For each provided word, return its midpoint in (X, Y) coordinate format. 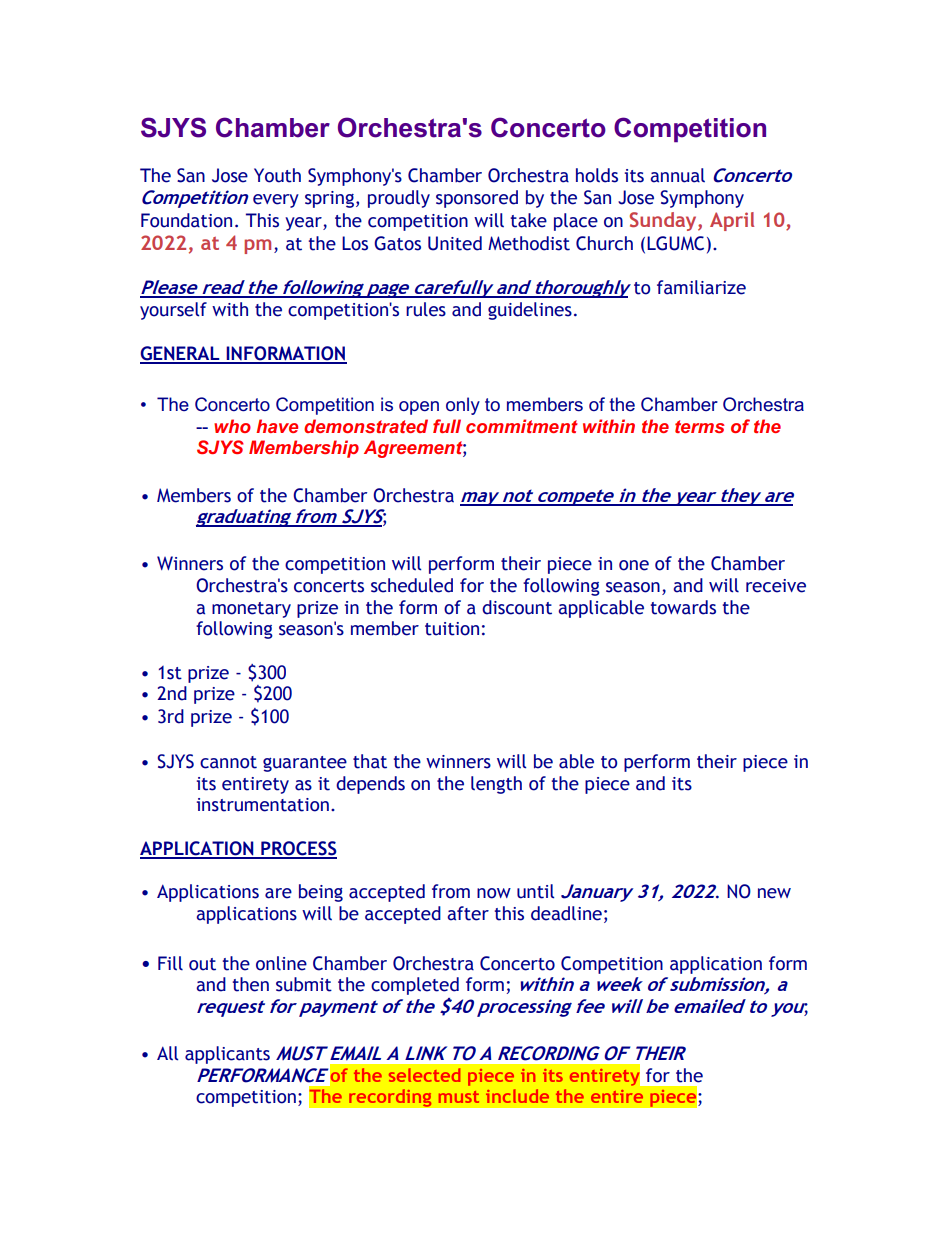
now (494, 893)
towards (683, 607)
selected (424, 1075)
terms (700, 426)
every (276, 201)
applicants (227, 1055)
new (774, 893)
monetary (251, 610)
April (732, 221)
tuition (452, 629)
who (232, 426)
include (517, 1096)
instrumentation (263, 805)
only (463, 406)
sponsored (477, 199)
